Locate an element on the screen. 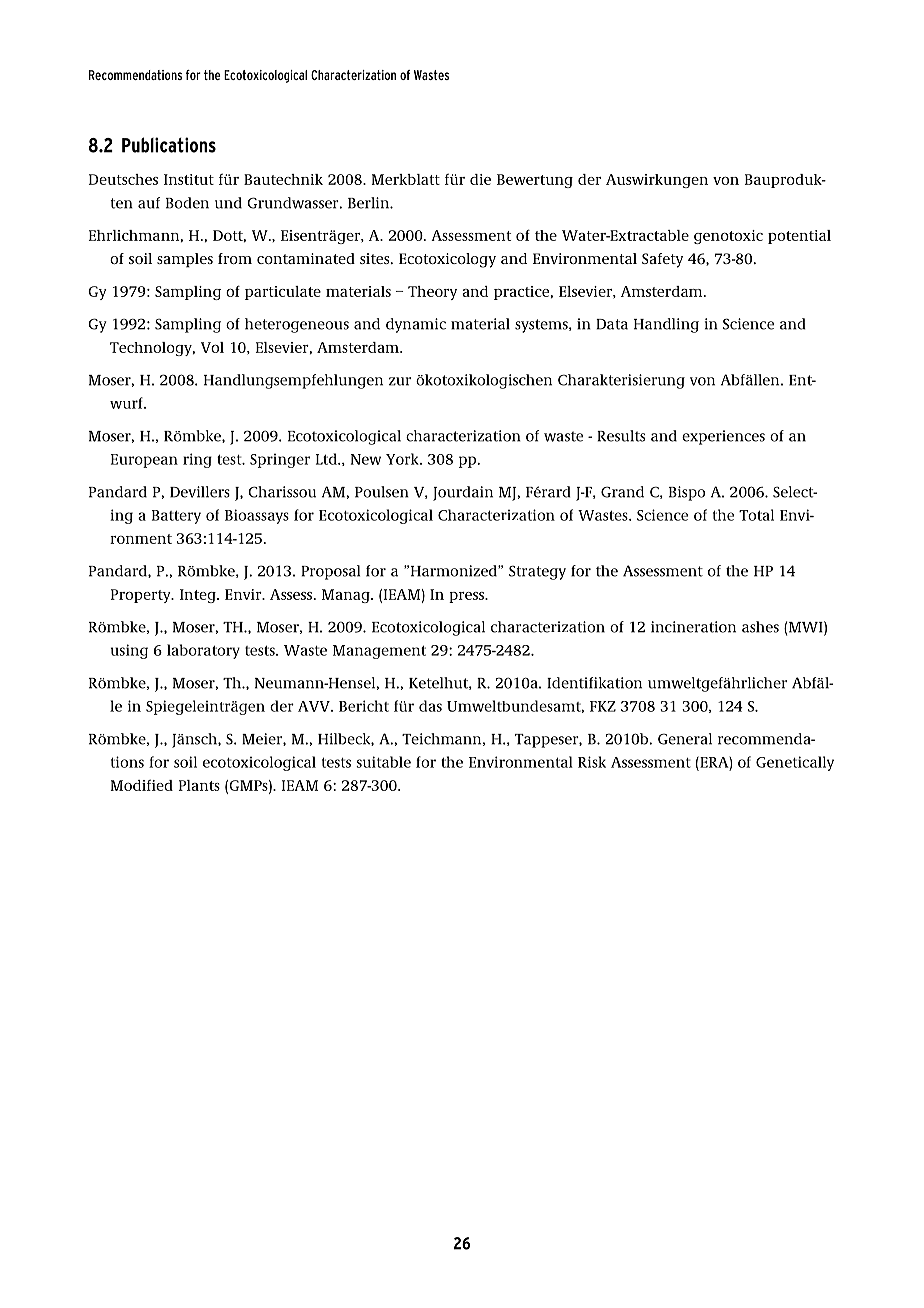 This screenshot has width=924, height=1308. experiences is located at coordinates (723, 437).
